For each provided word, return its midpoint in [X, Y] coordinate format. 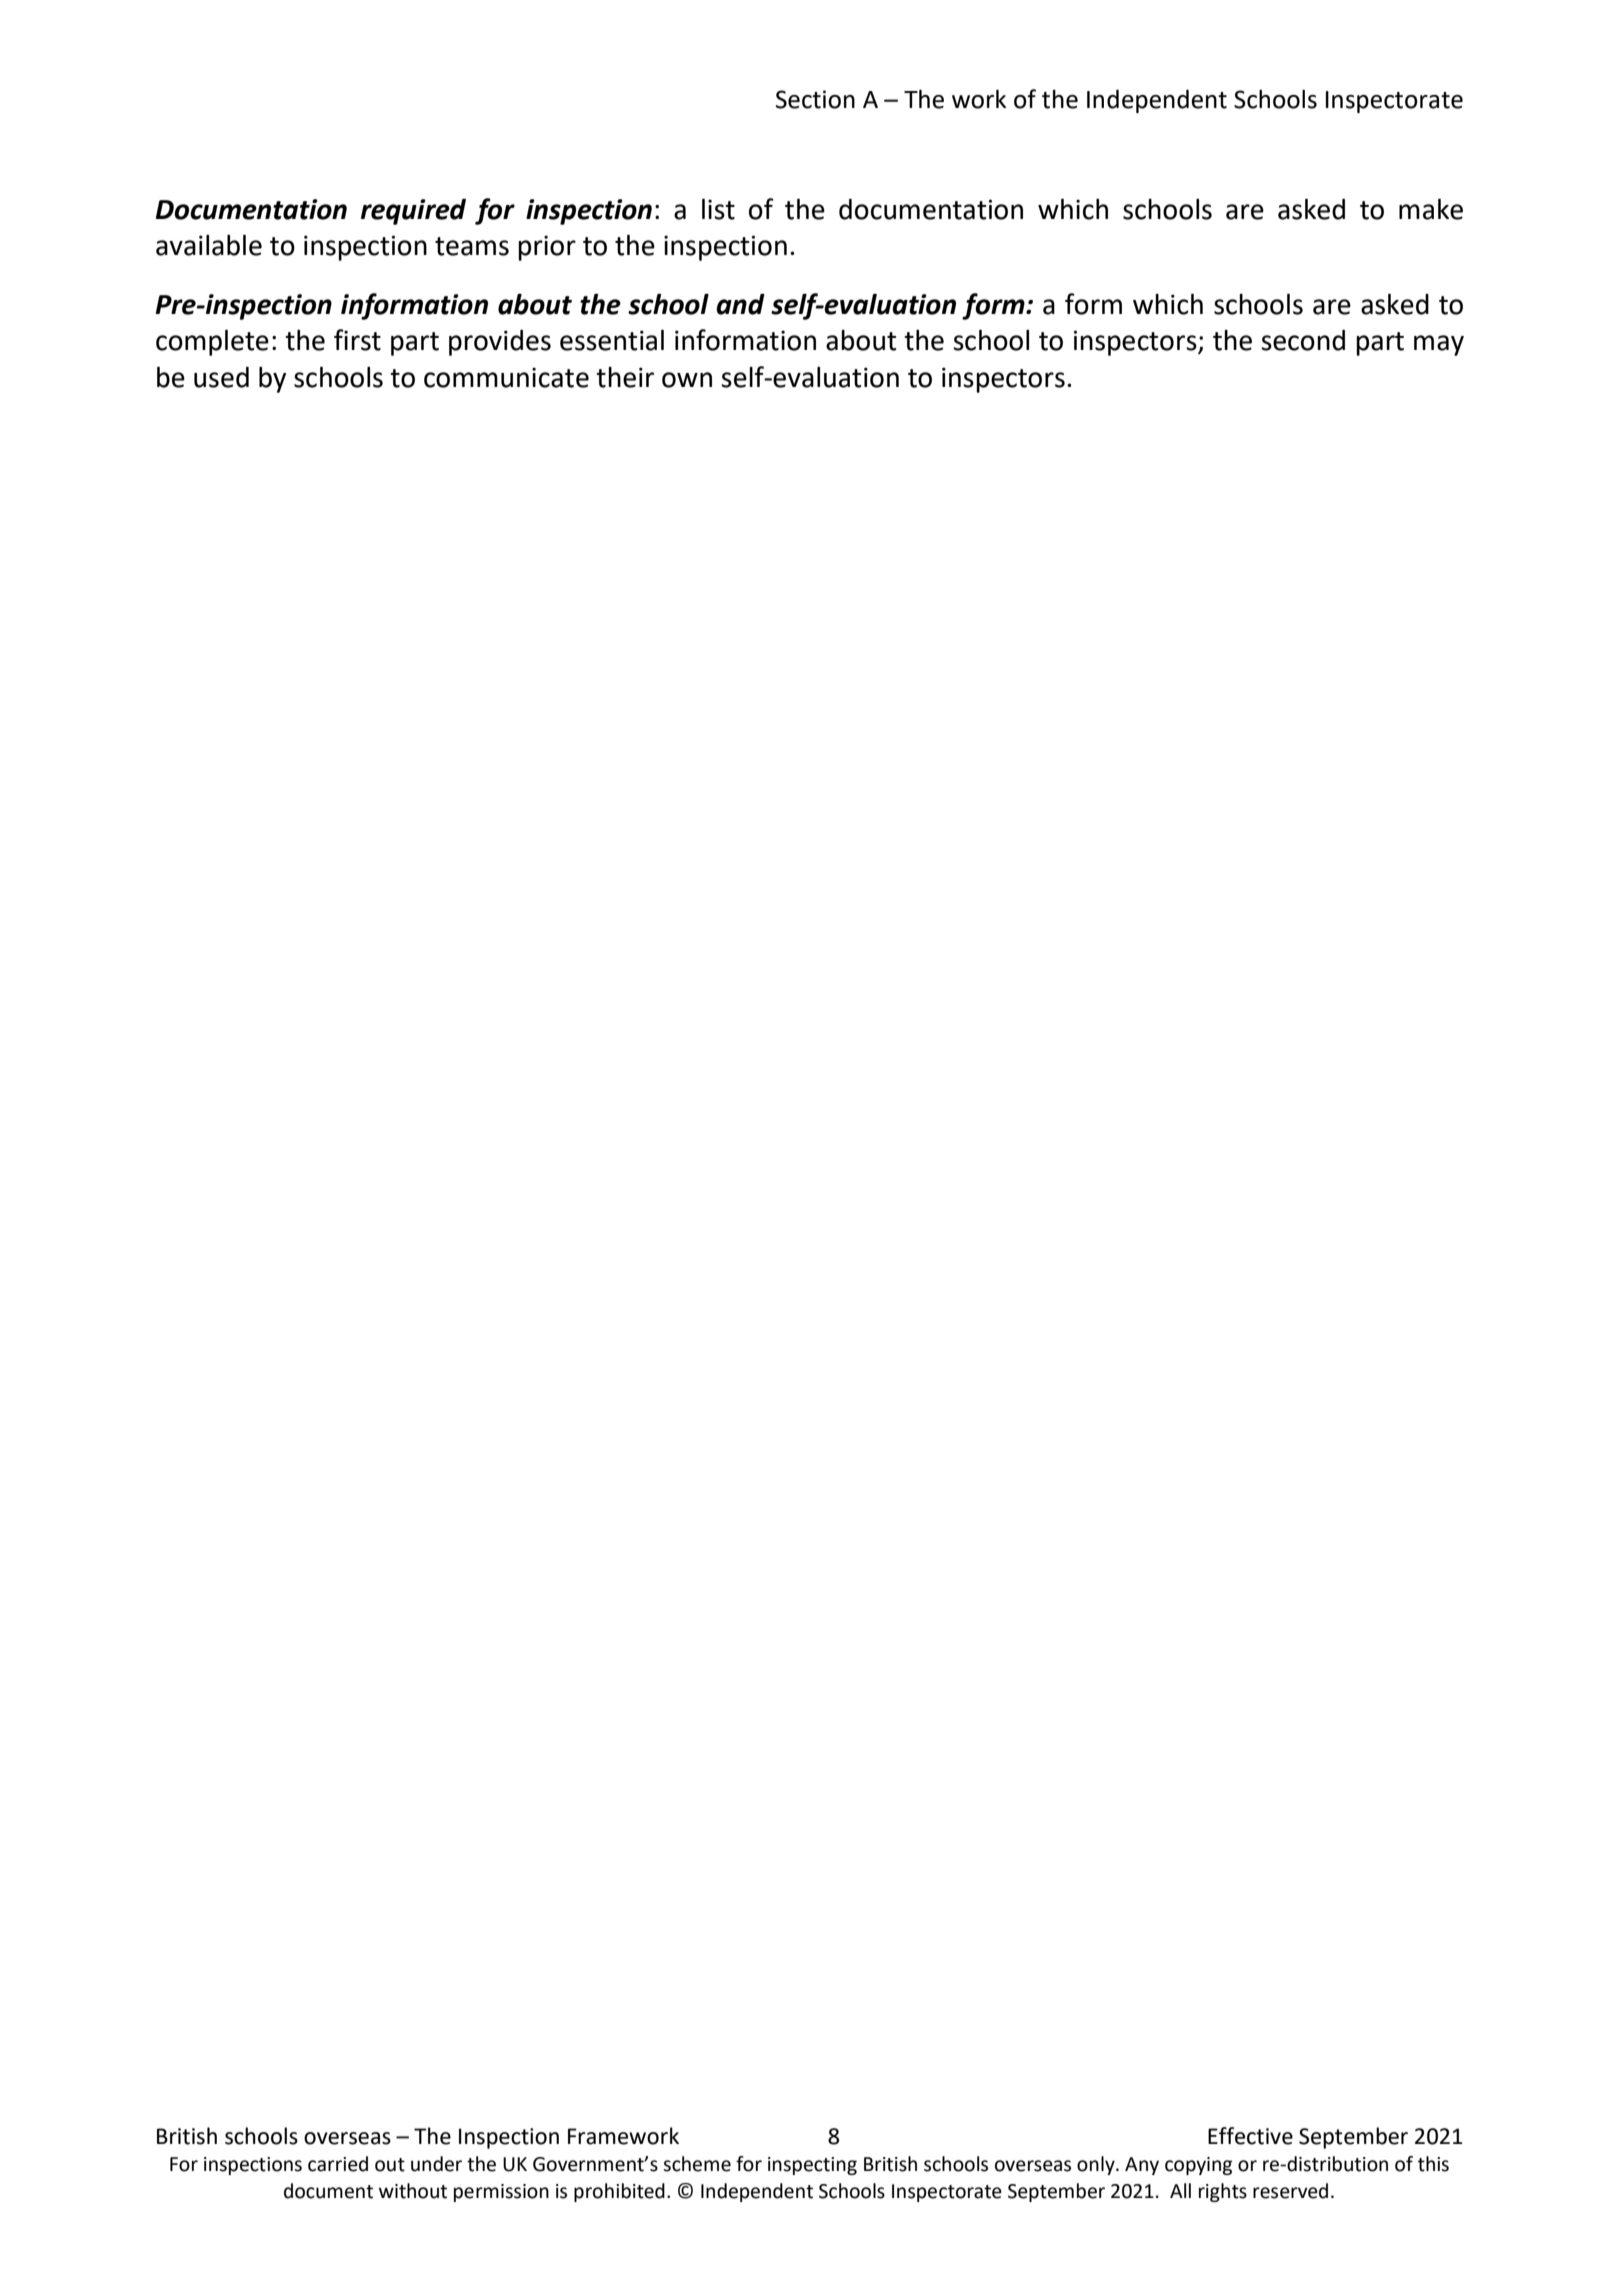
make [1431, 209]
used [221, 377]
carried [338, 2164]
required [413, 211]
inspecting [812, 2166]
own [687, 380]
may [1439, 345]
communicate [506, 377]
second [1303, 340]
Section [815, 99]
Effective [1250, 2136]
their [625, 377]
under [436, 2164]
